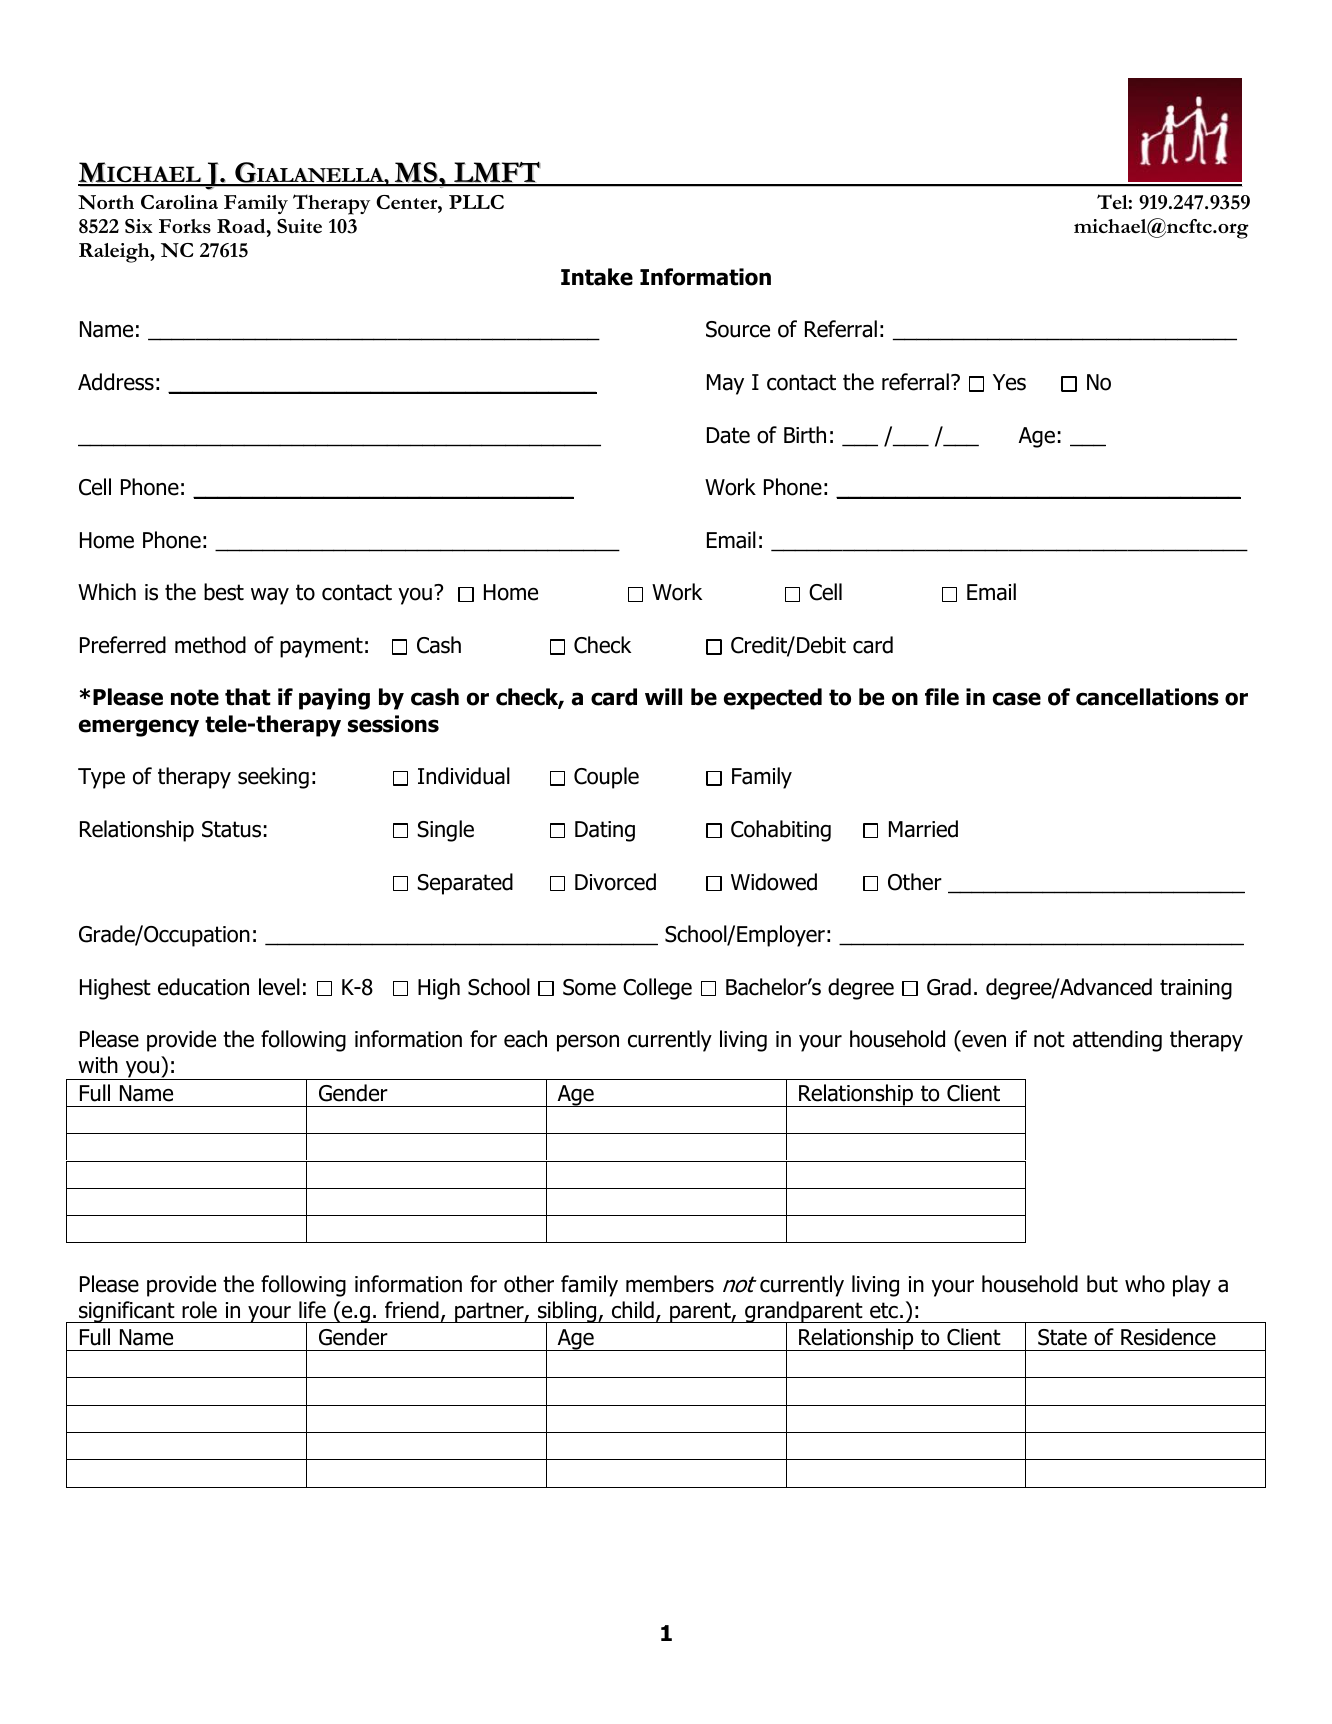 This page has height=1724, width=1332. Describe the element at coordinates (185, 226) in the page. I see `Forks` at that location.
